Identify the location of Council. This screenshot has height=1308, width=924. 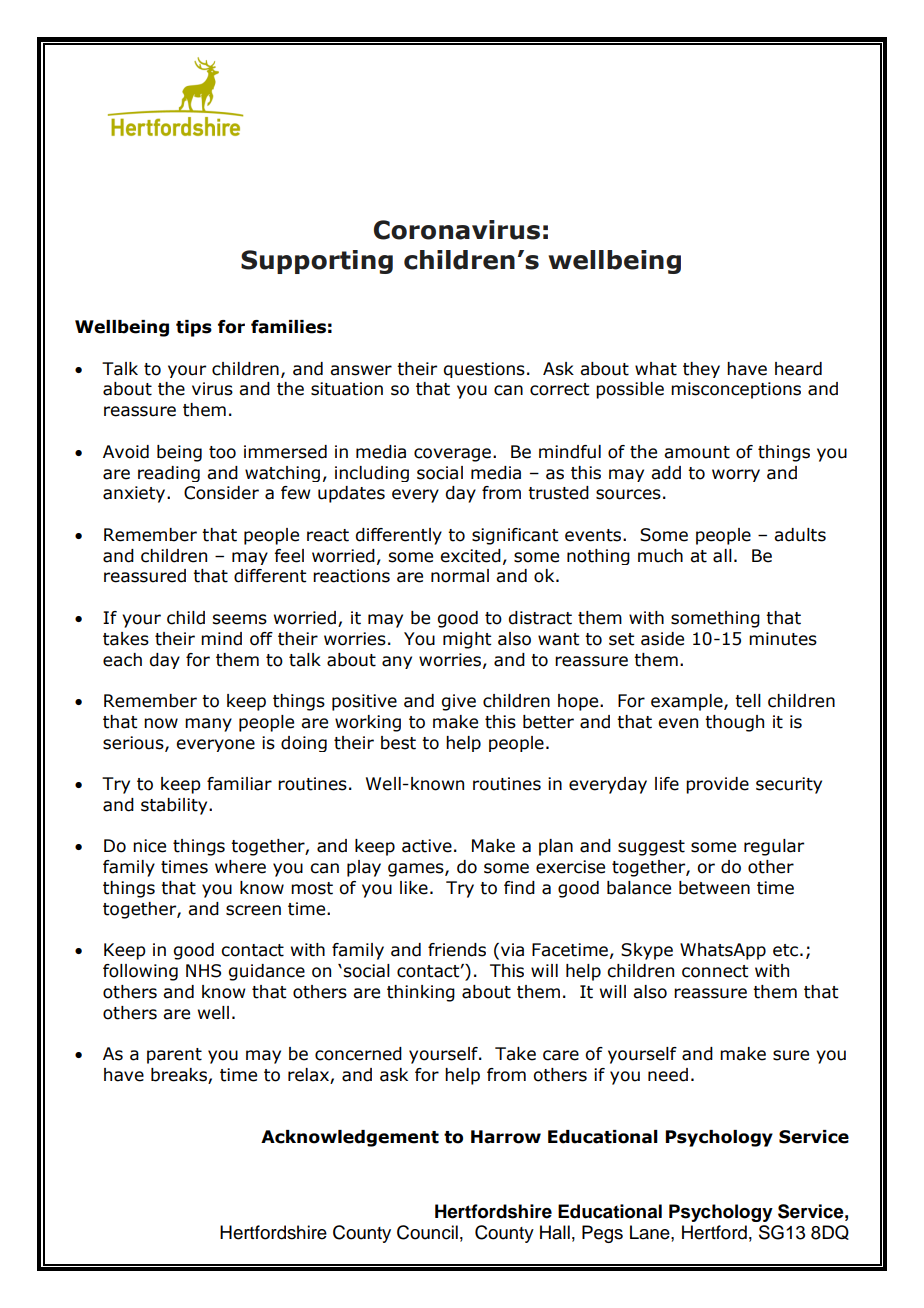
(427, 1232).
